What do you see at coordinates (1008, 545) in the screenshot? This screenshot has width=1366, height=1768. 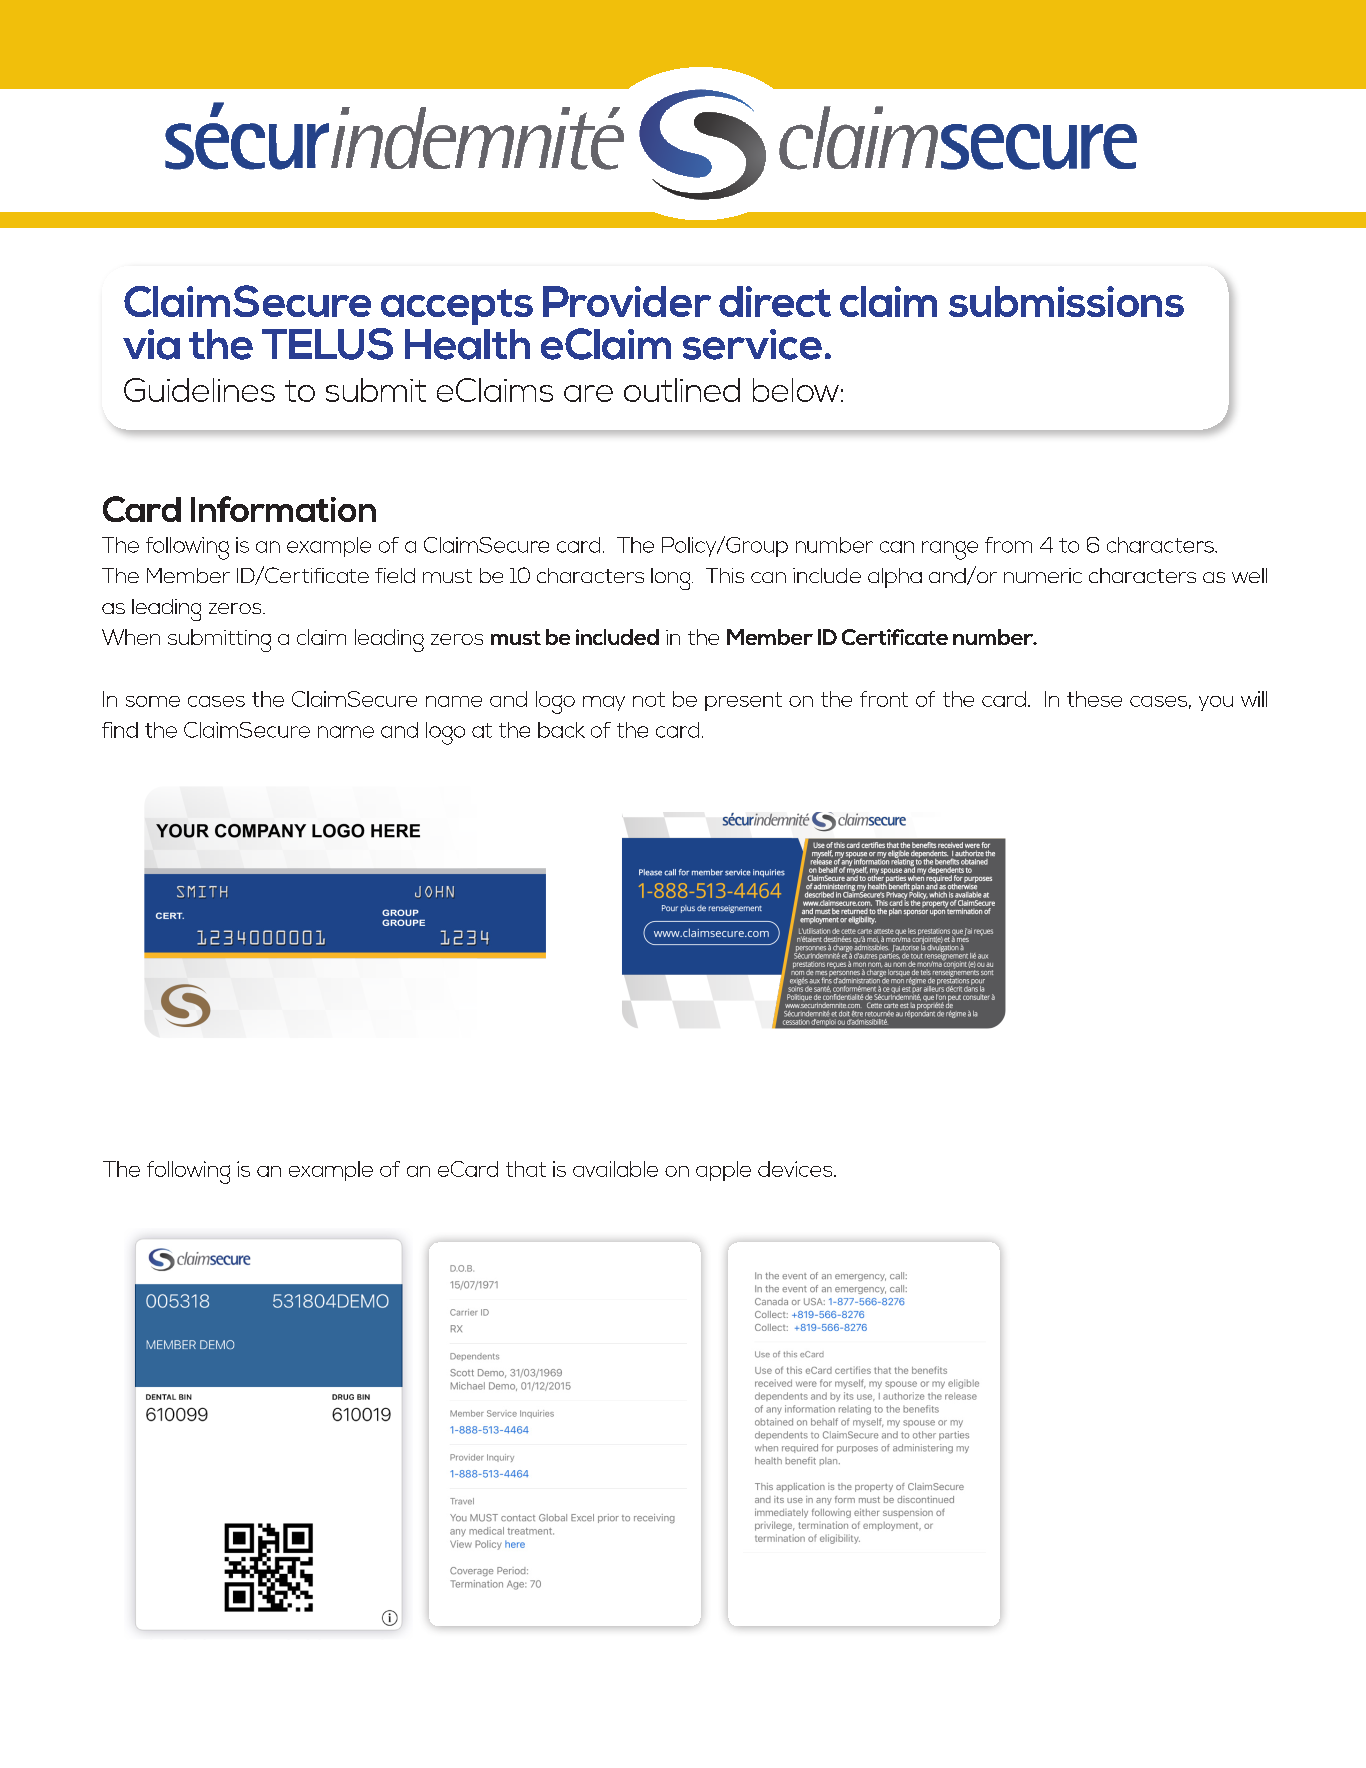 I see `from` at bounding box center [1008, 545].
